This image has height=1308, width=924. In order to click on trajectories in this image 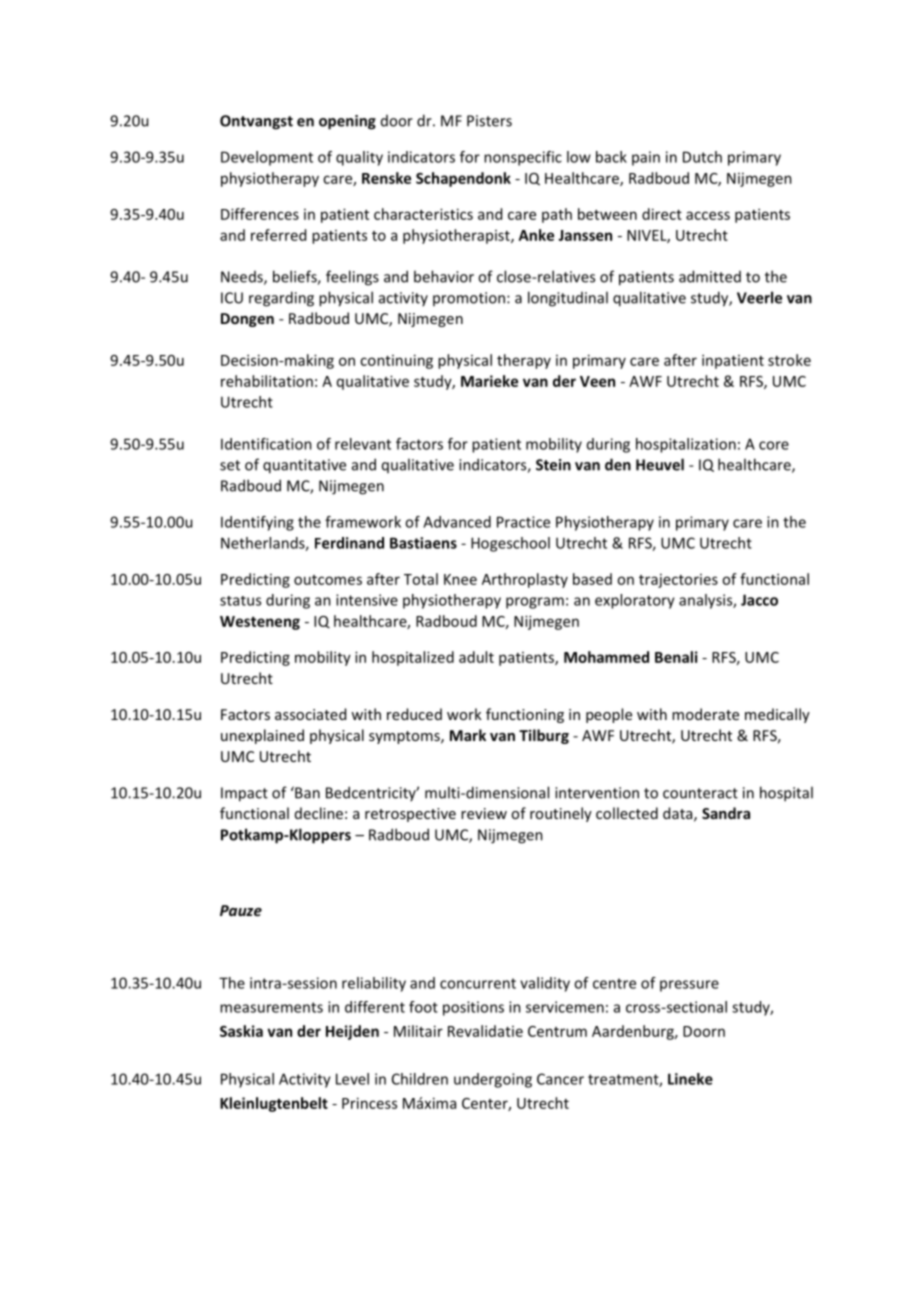, I will do `click(678, 581)`.
